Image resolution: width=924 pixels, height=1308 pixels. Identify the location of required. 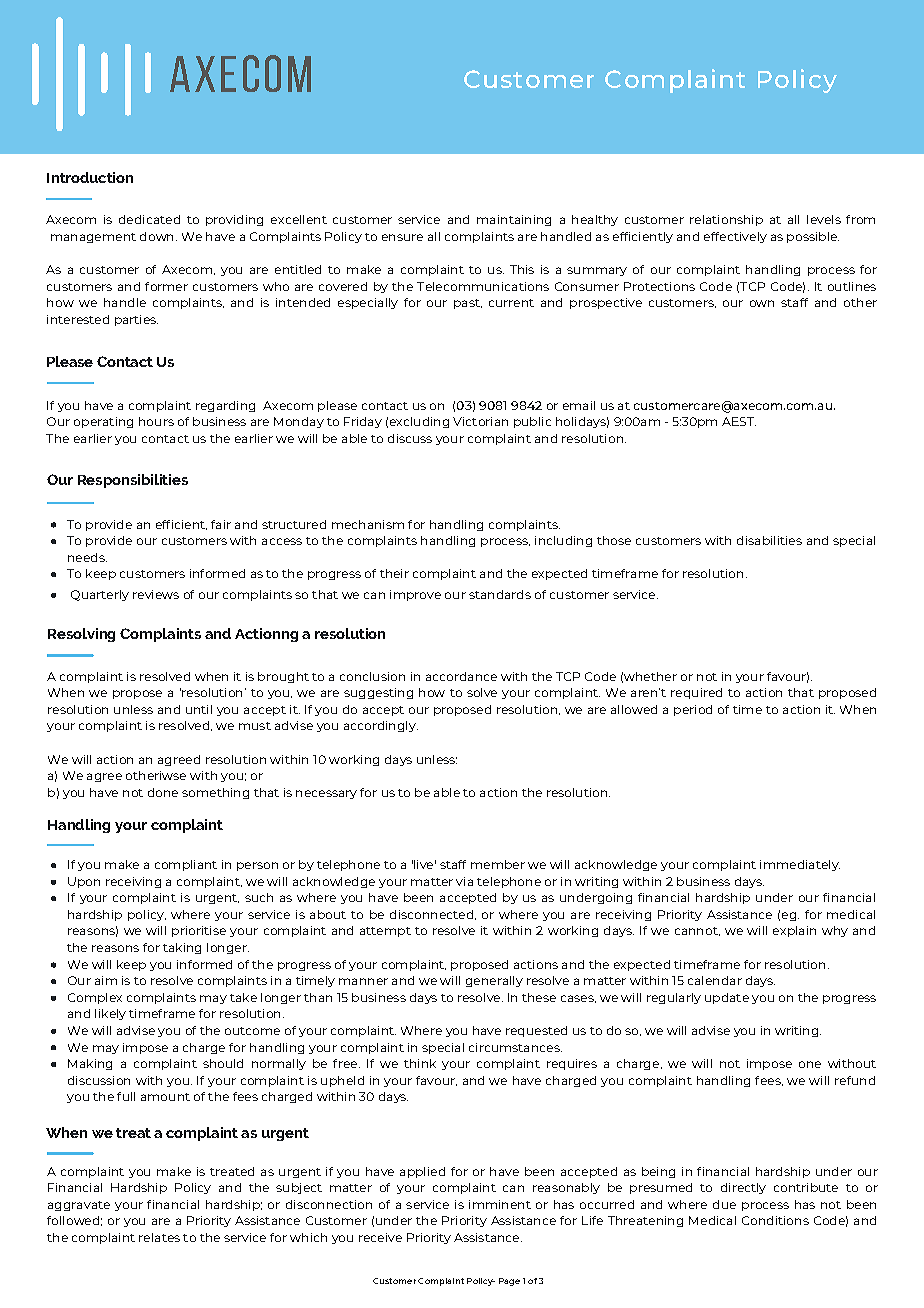
(696, 693).
